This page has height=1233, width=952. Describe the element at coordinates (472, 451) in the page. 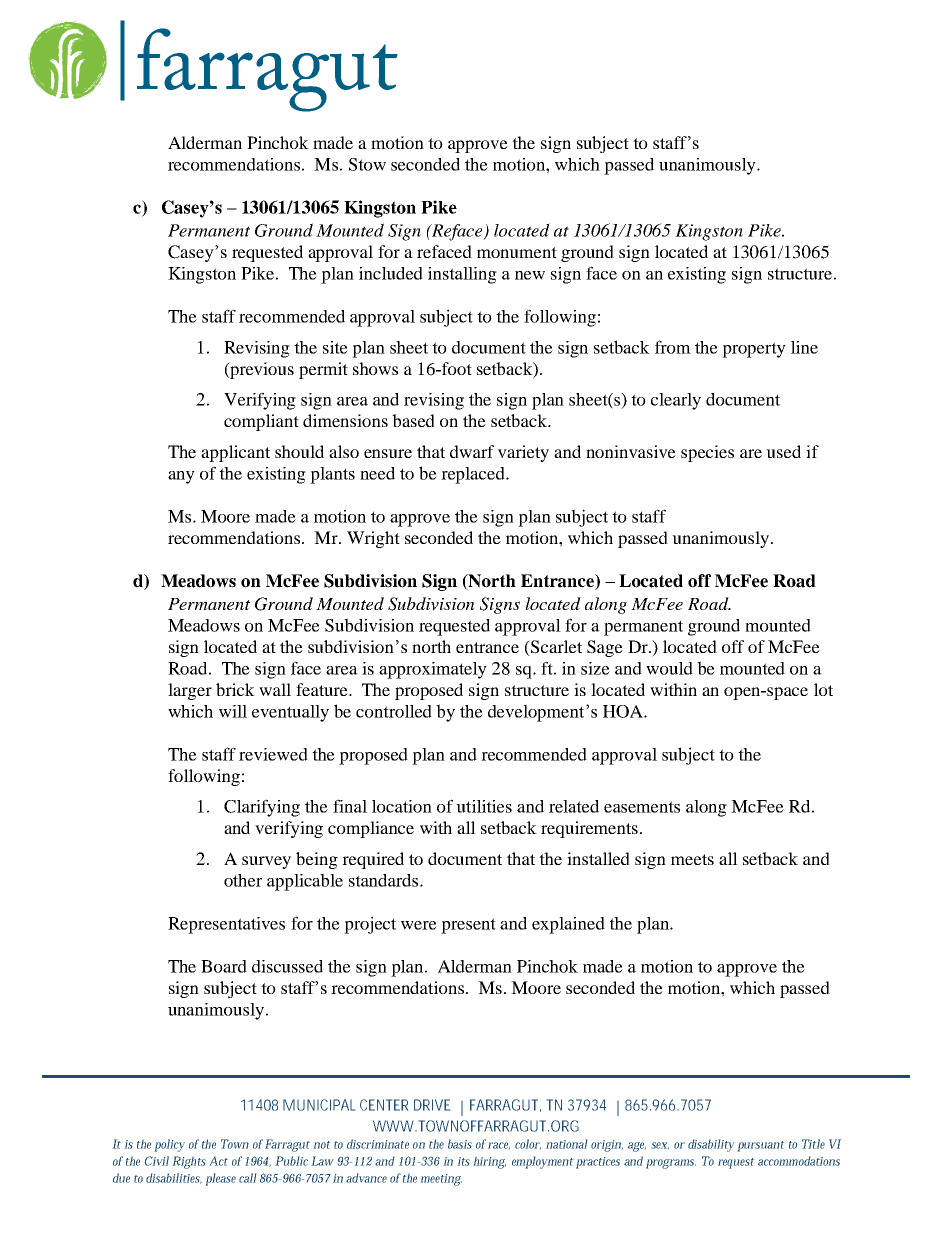

I see `dwarf` at that location.
